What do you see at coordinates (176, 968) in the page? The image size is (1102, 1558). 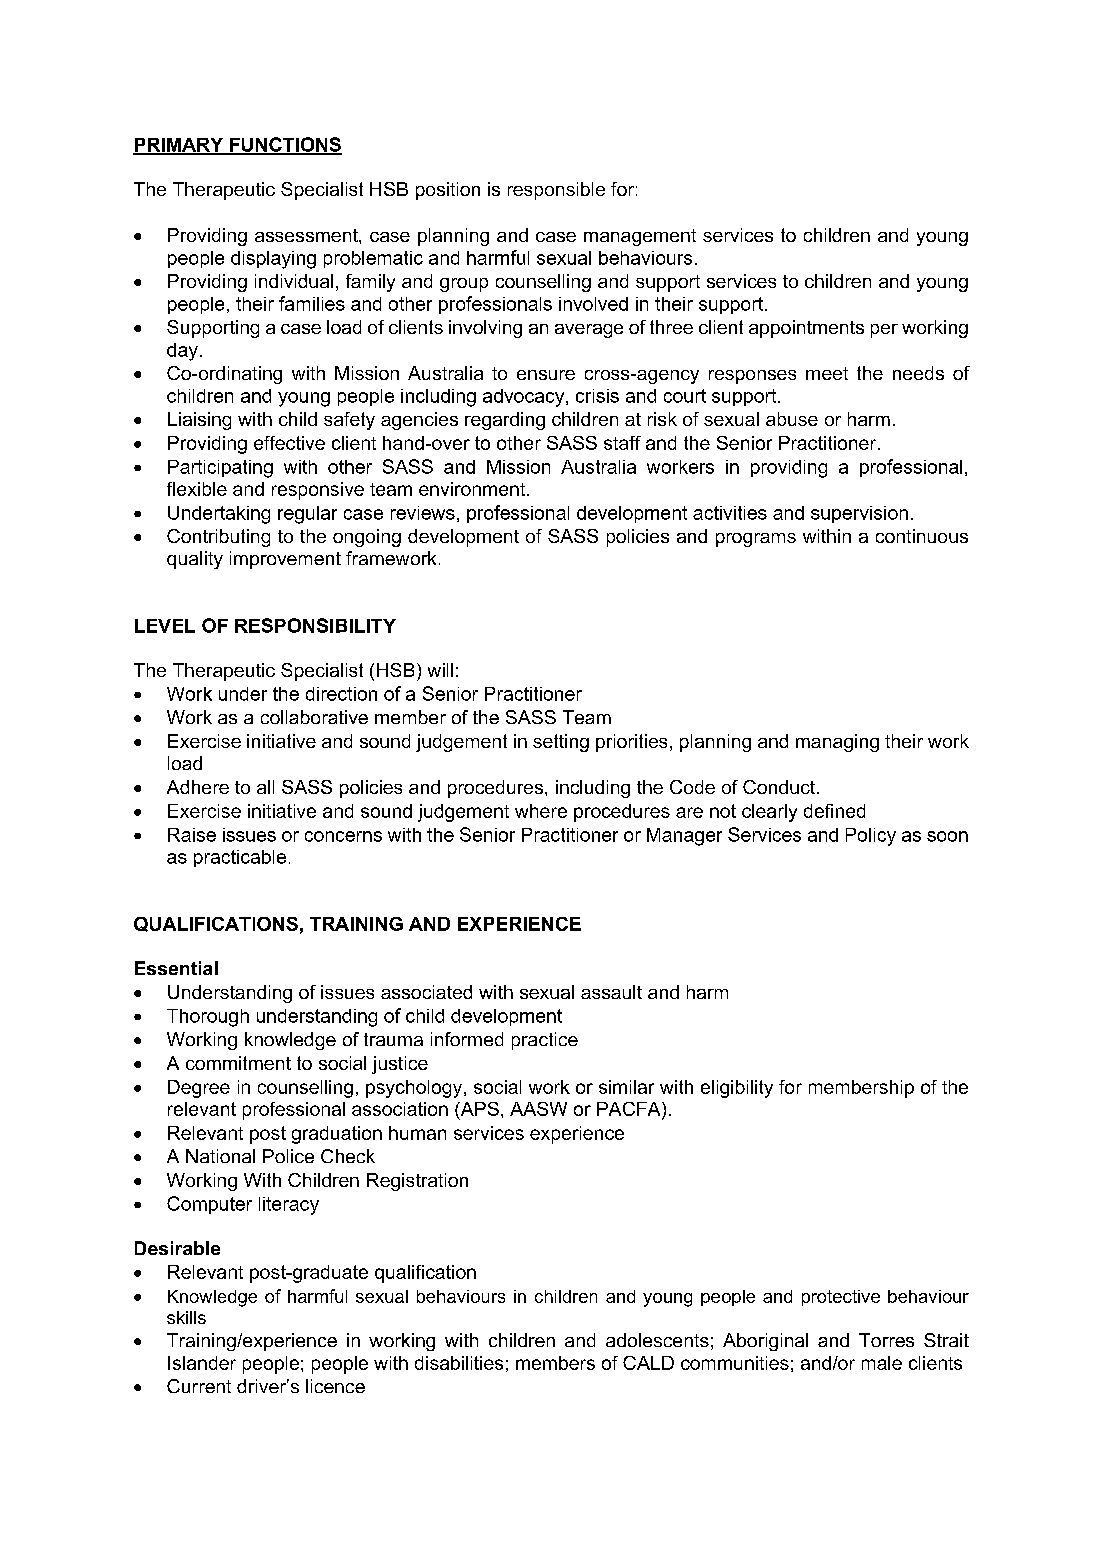 I see `Essential` at bounding box center [176, 968].
